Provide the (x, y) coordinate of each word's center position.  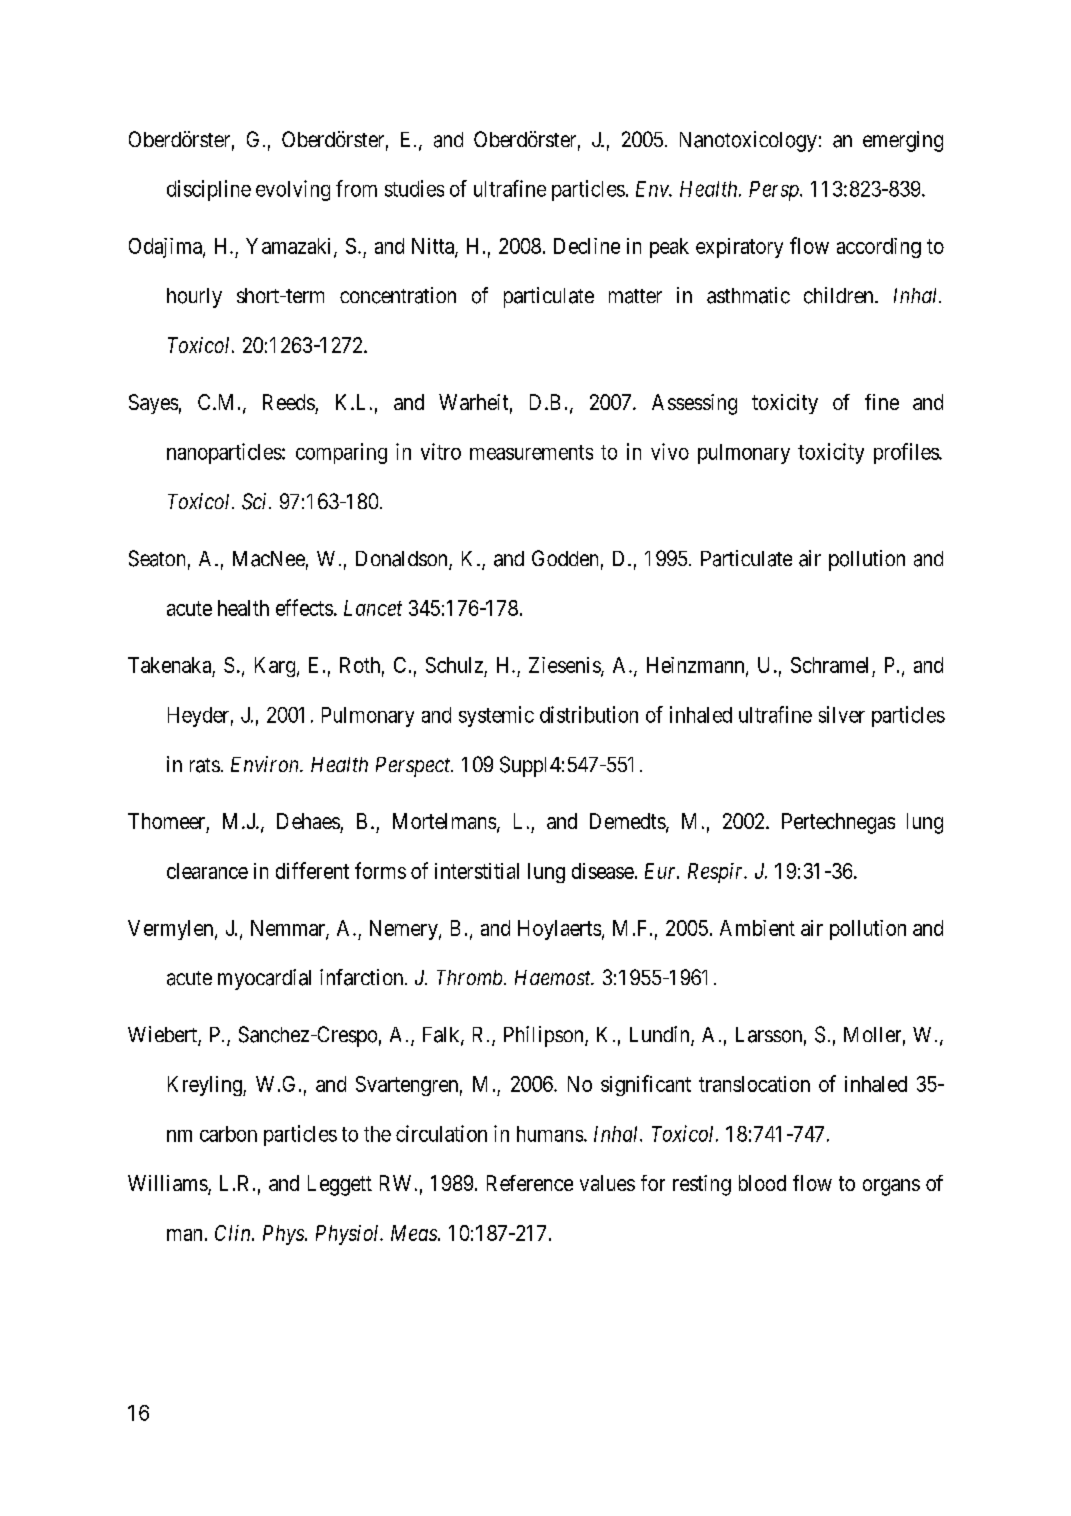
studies (414, 188)
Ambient (757, 928)
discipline (209, 190)
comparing (341, 453)
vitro (441, 451)
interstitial (477, 871)
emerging (903, 141)
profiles (907, 453)
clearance (207, 871)
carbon (228, 1134)
